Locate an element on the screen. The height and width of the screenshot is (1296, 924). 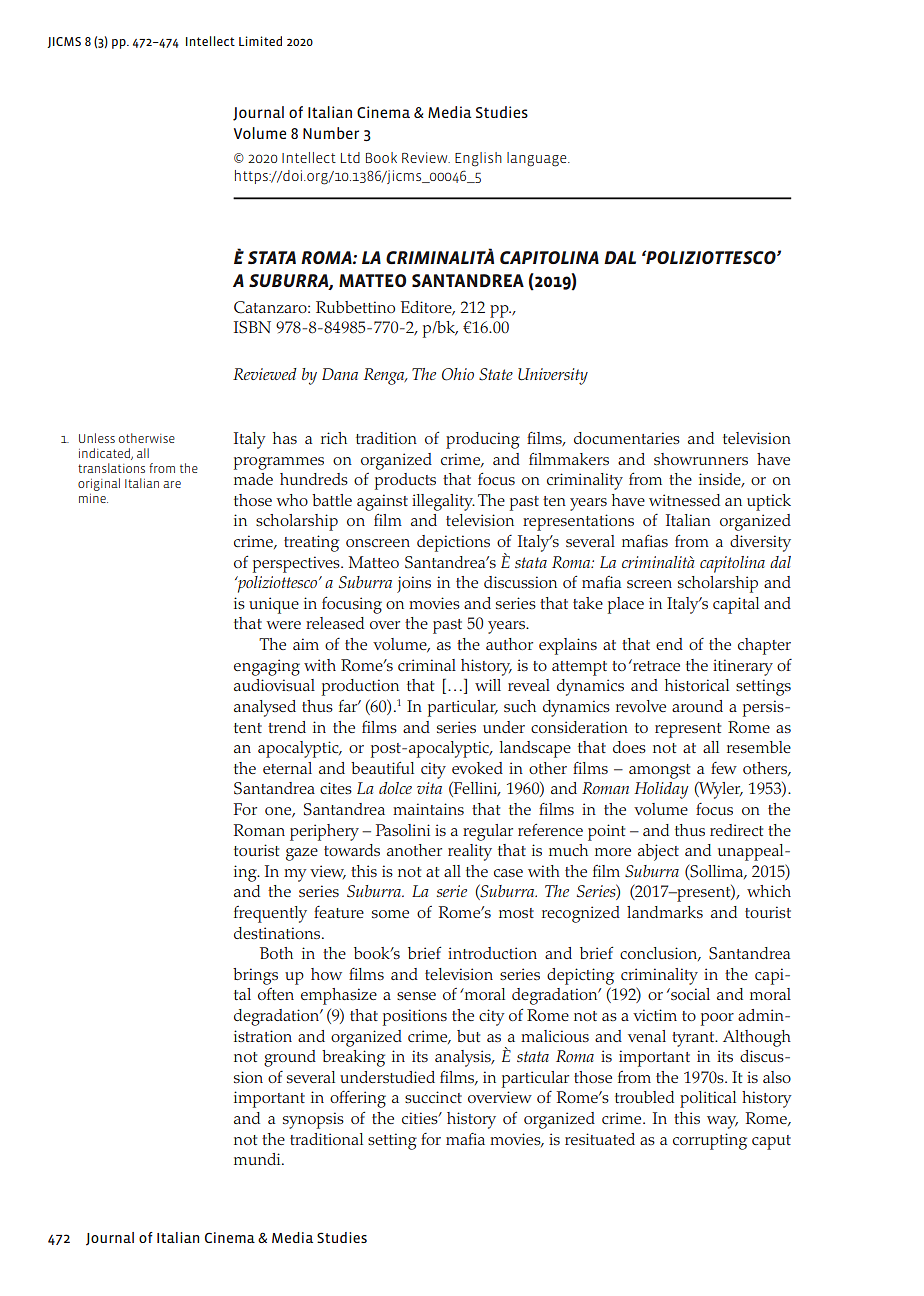
unique is located at coordinates (274, 605).
